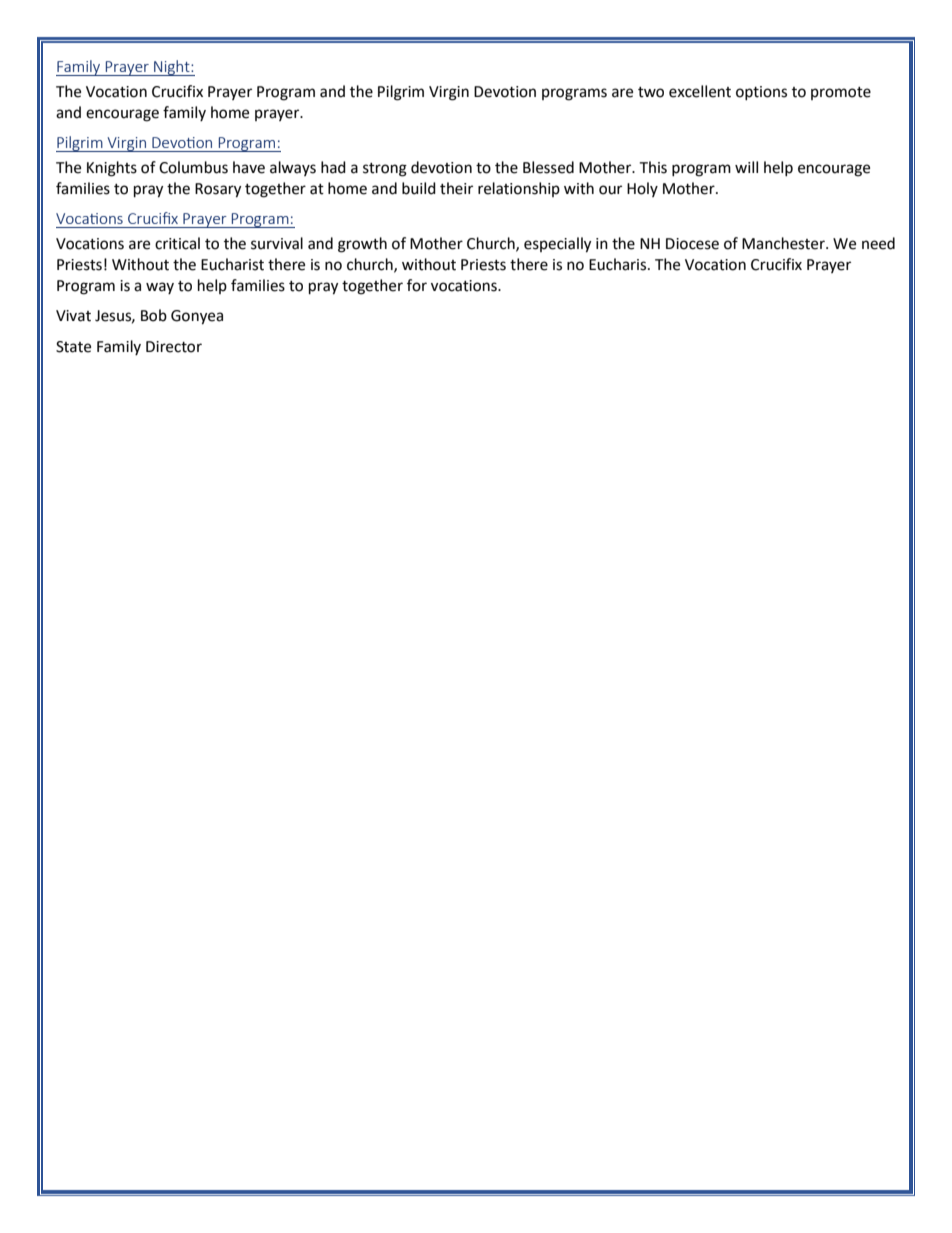 The width and height of the image is (952, 1233). Describe the element at coordinates (651, 92) in the image. I see `two` at that location.
